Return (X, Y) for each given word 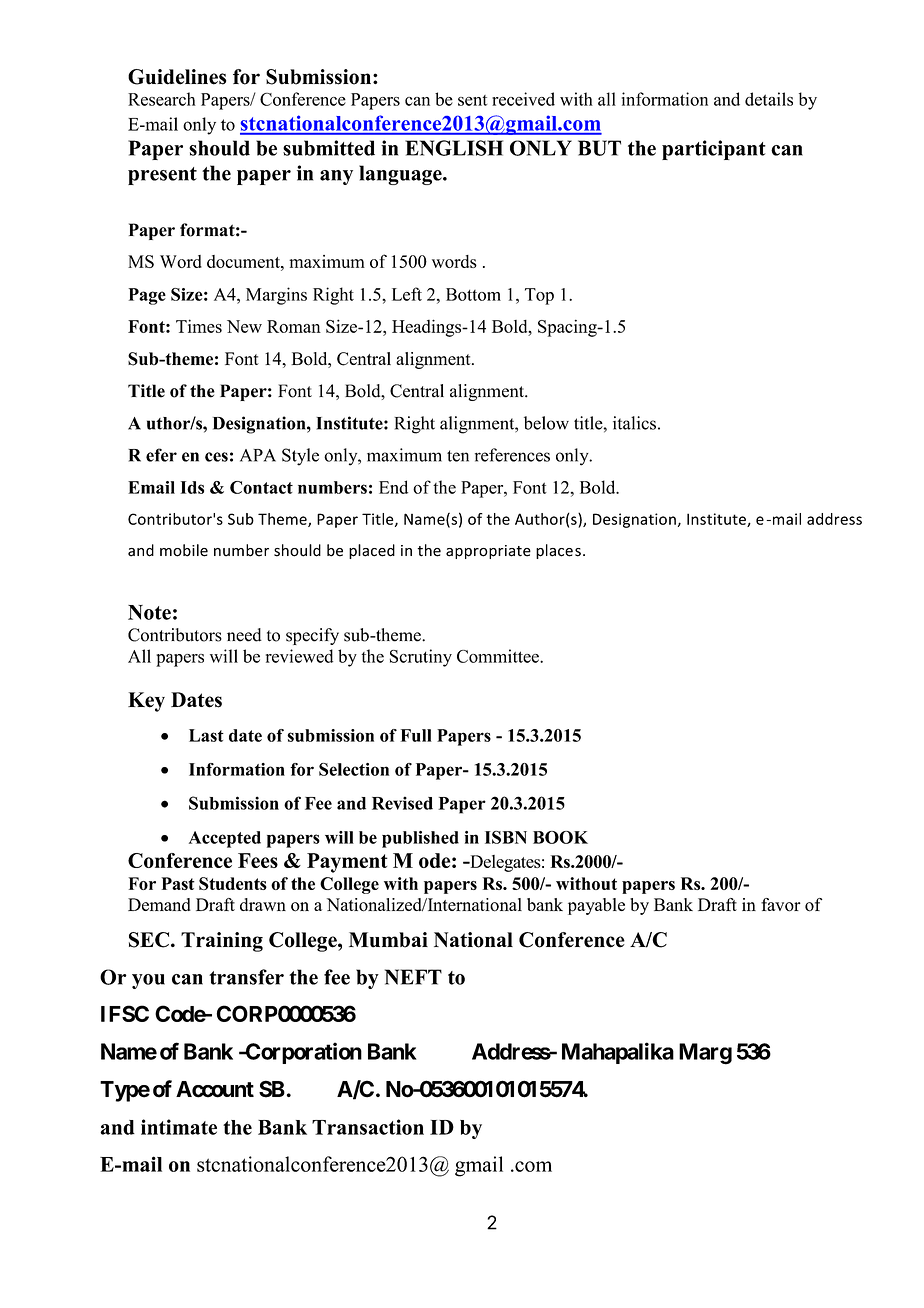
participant (714, 150)
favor (781, 905)
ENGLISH (454, 148)
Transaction (368, 1127)
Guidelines (177, 77)
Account (215, 1089)
